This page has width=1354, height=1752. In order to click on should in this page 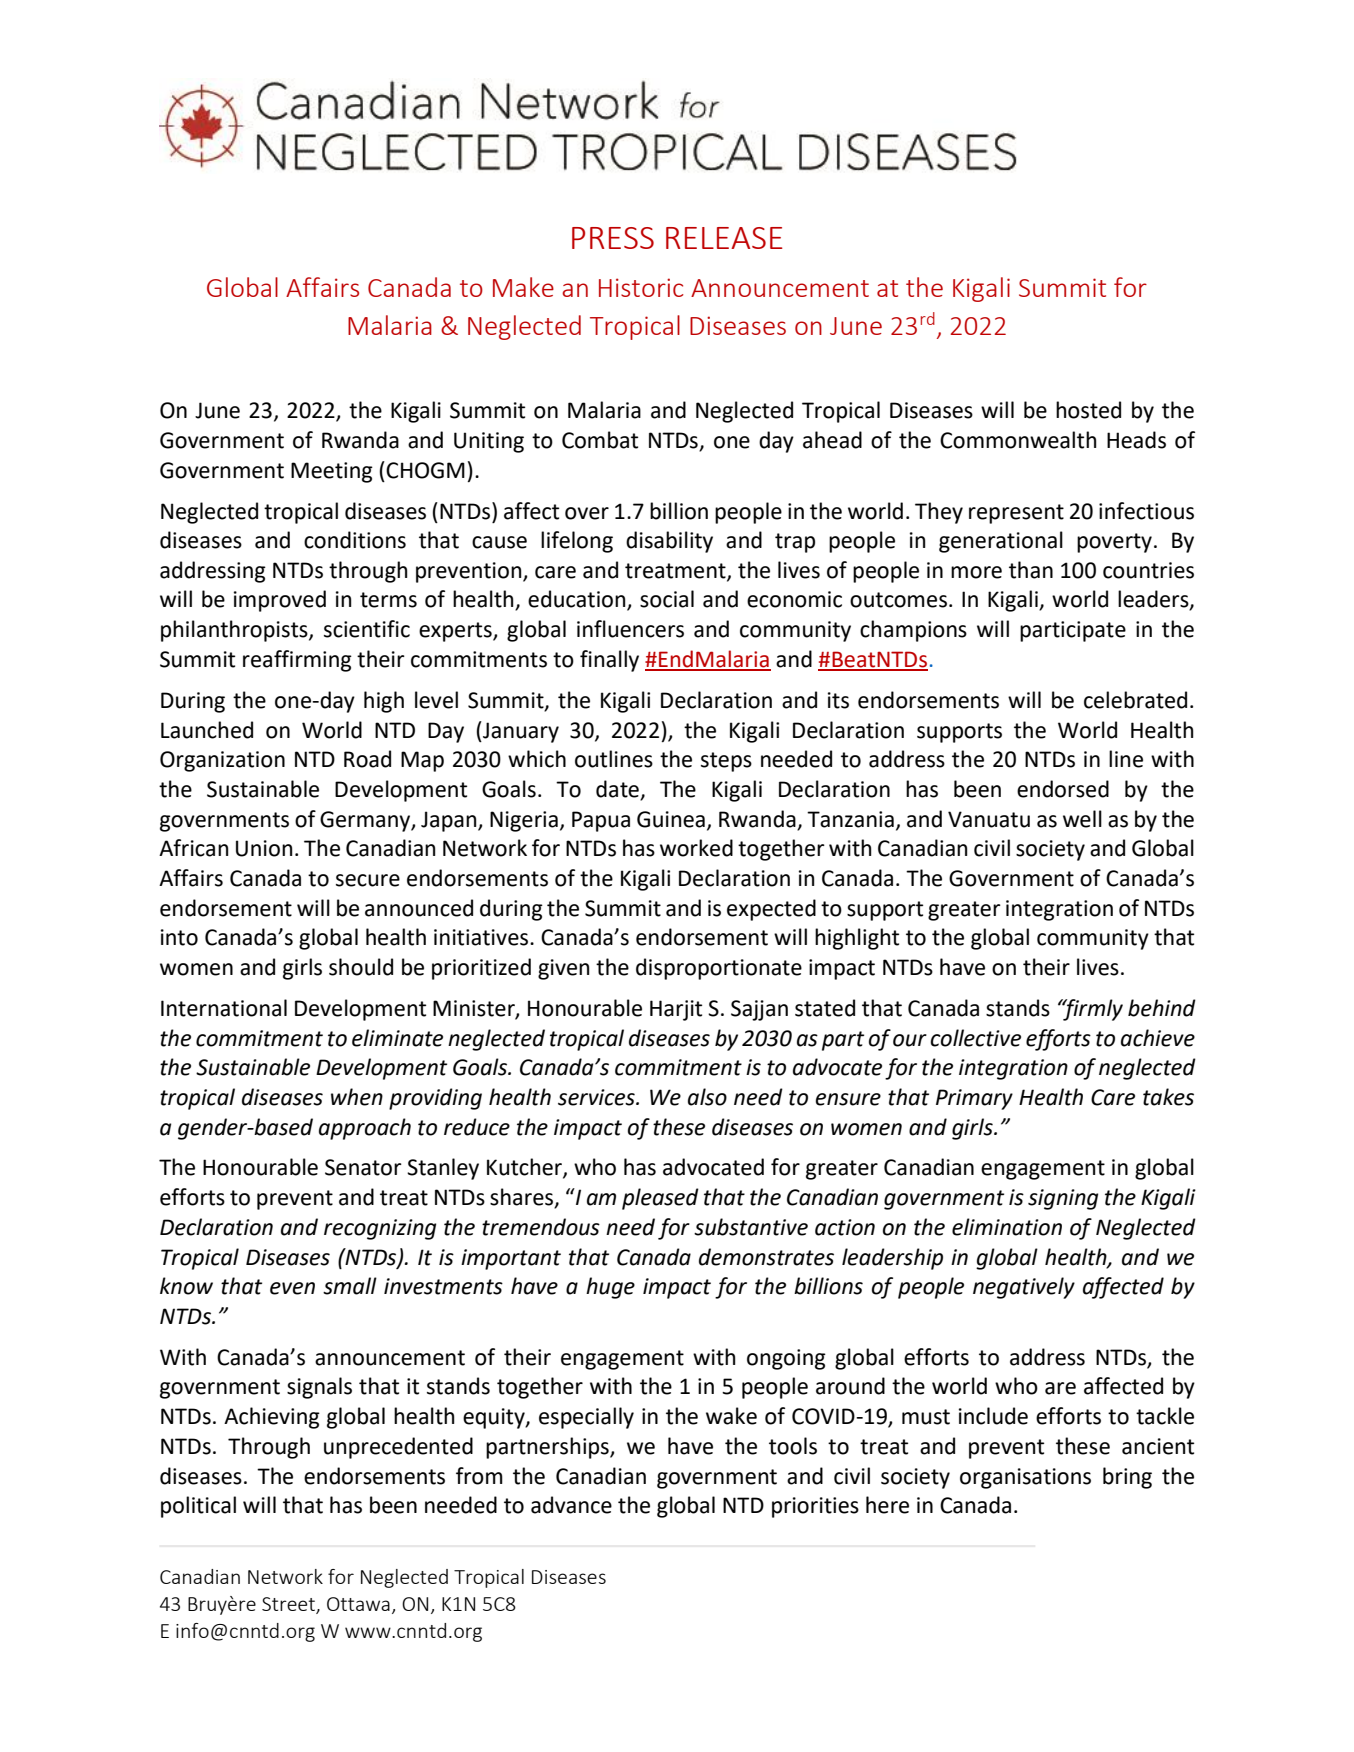, I will do `click(361, 967)`.
